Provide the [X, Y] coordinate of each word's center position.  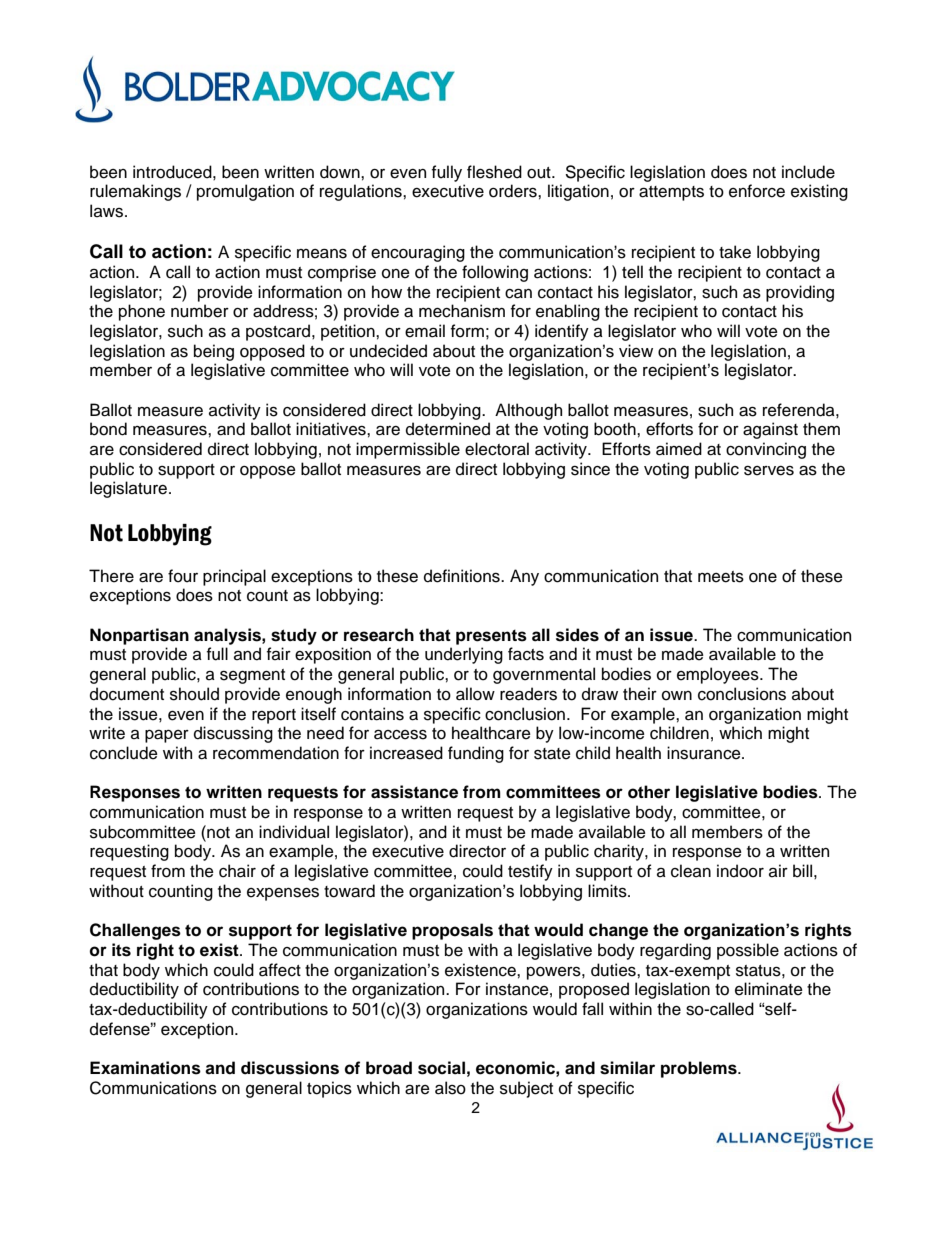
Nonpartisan [139, 636]
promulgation [245, 192]
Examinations [145, 1068]
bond [108, 429]
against [770, 430]
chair [237, 871]
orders [514, 191]
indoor [740, 871]
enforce [757, 191]
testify [530, 872]
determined [448, 429]
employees [719, 675]
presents [491, 637]
